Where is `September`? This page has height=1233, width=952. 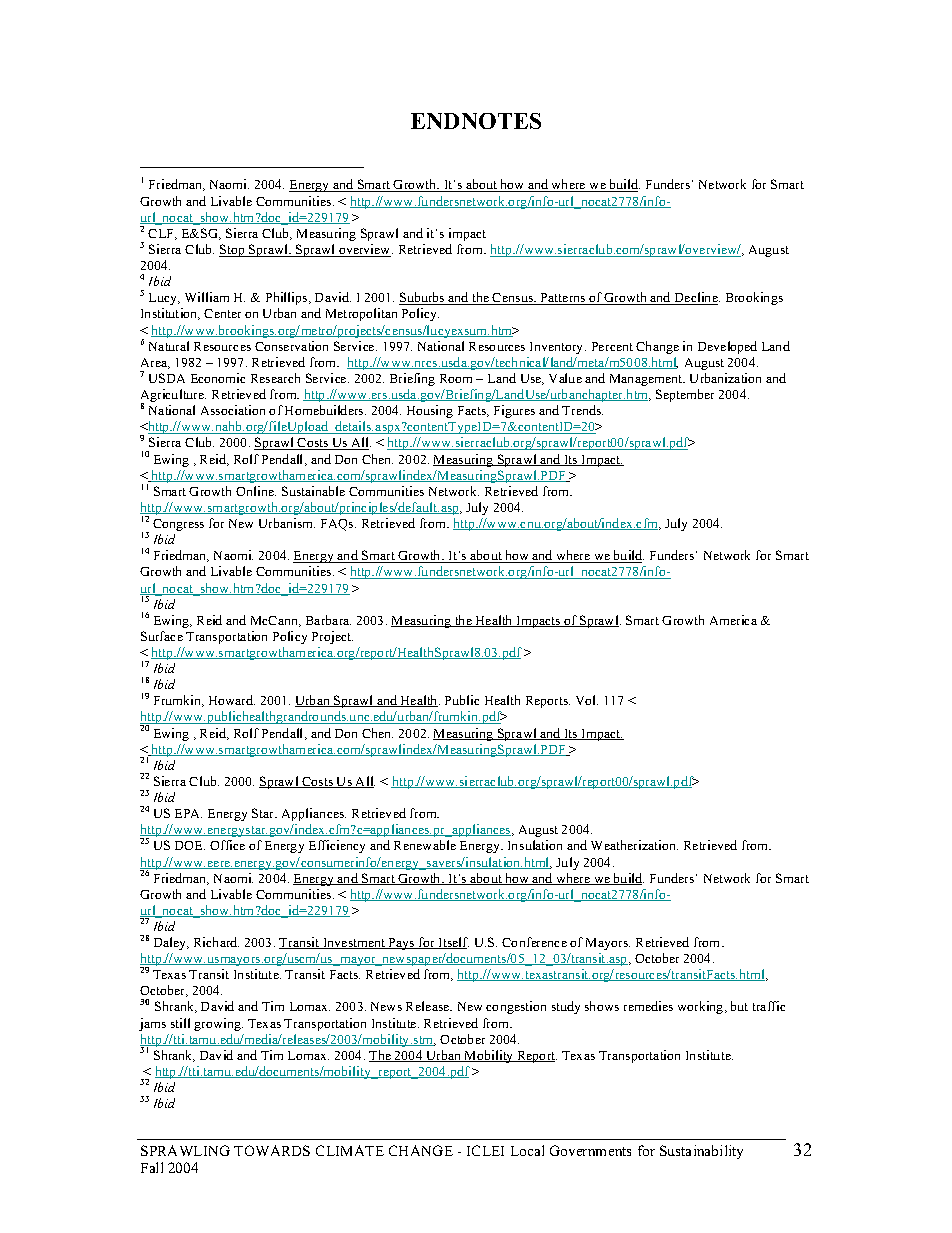
September is located at coordinates (685, 395).
